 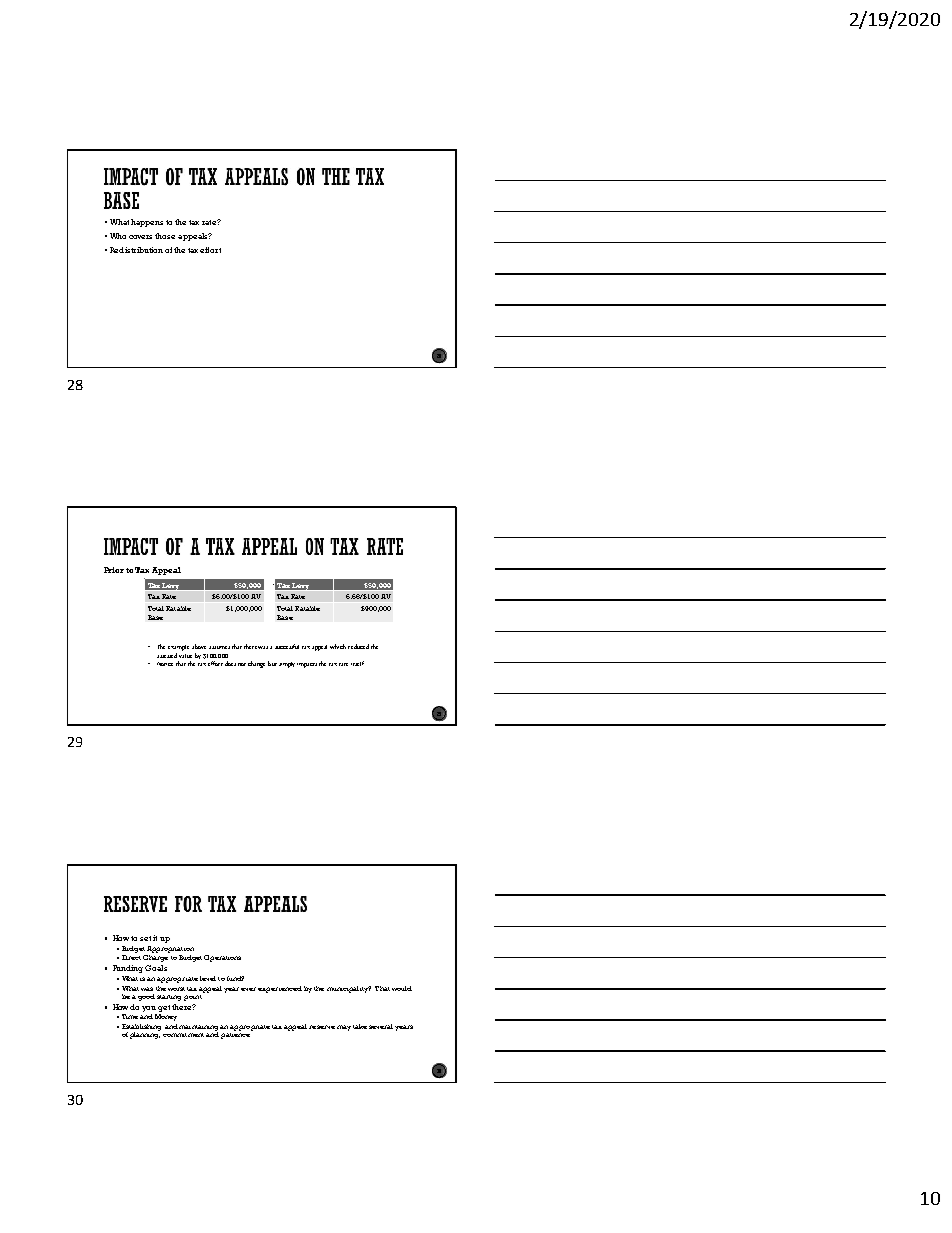 I want to click on happens, so click(x=147, y=223).
